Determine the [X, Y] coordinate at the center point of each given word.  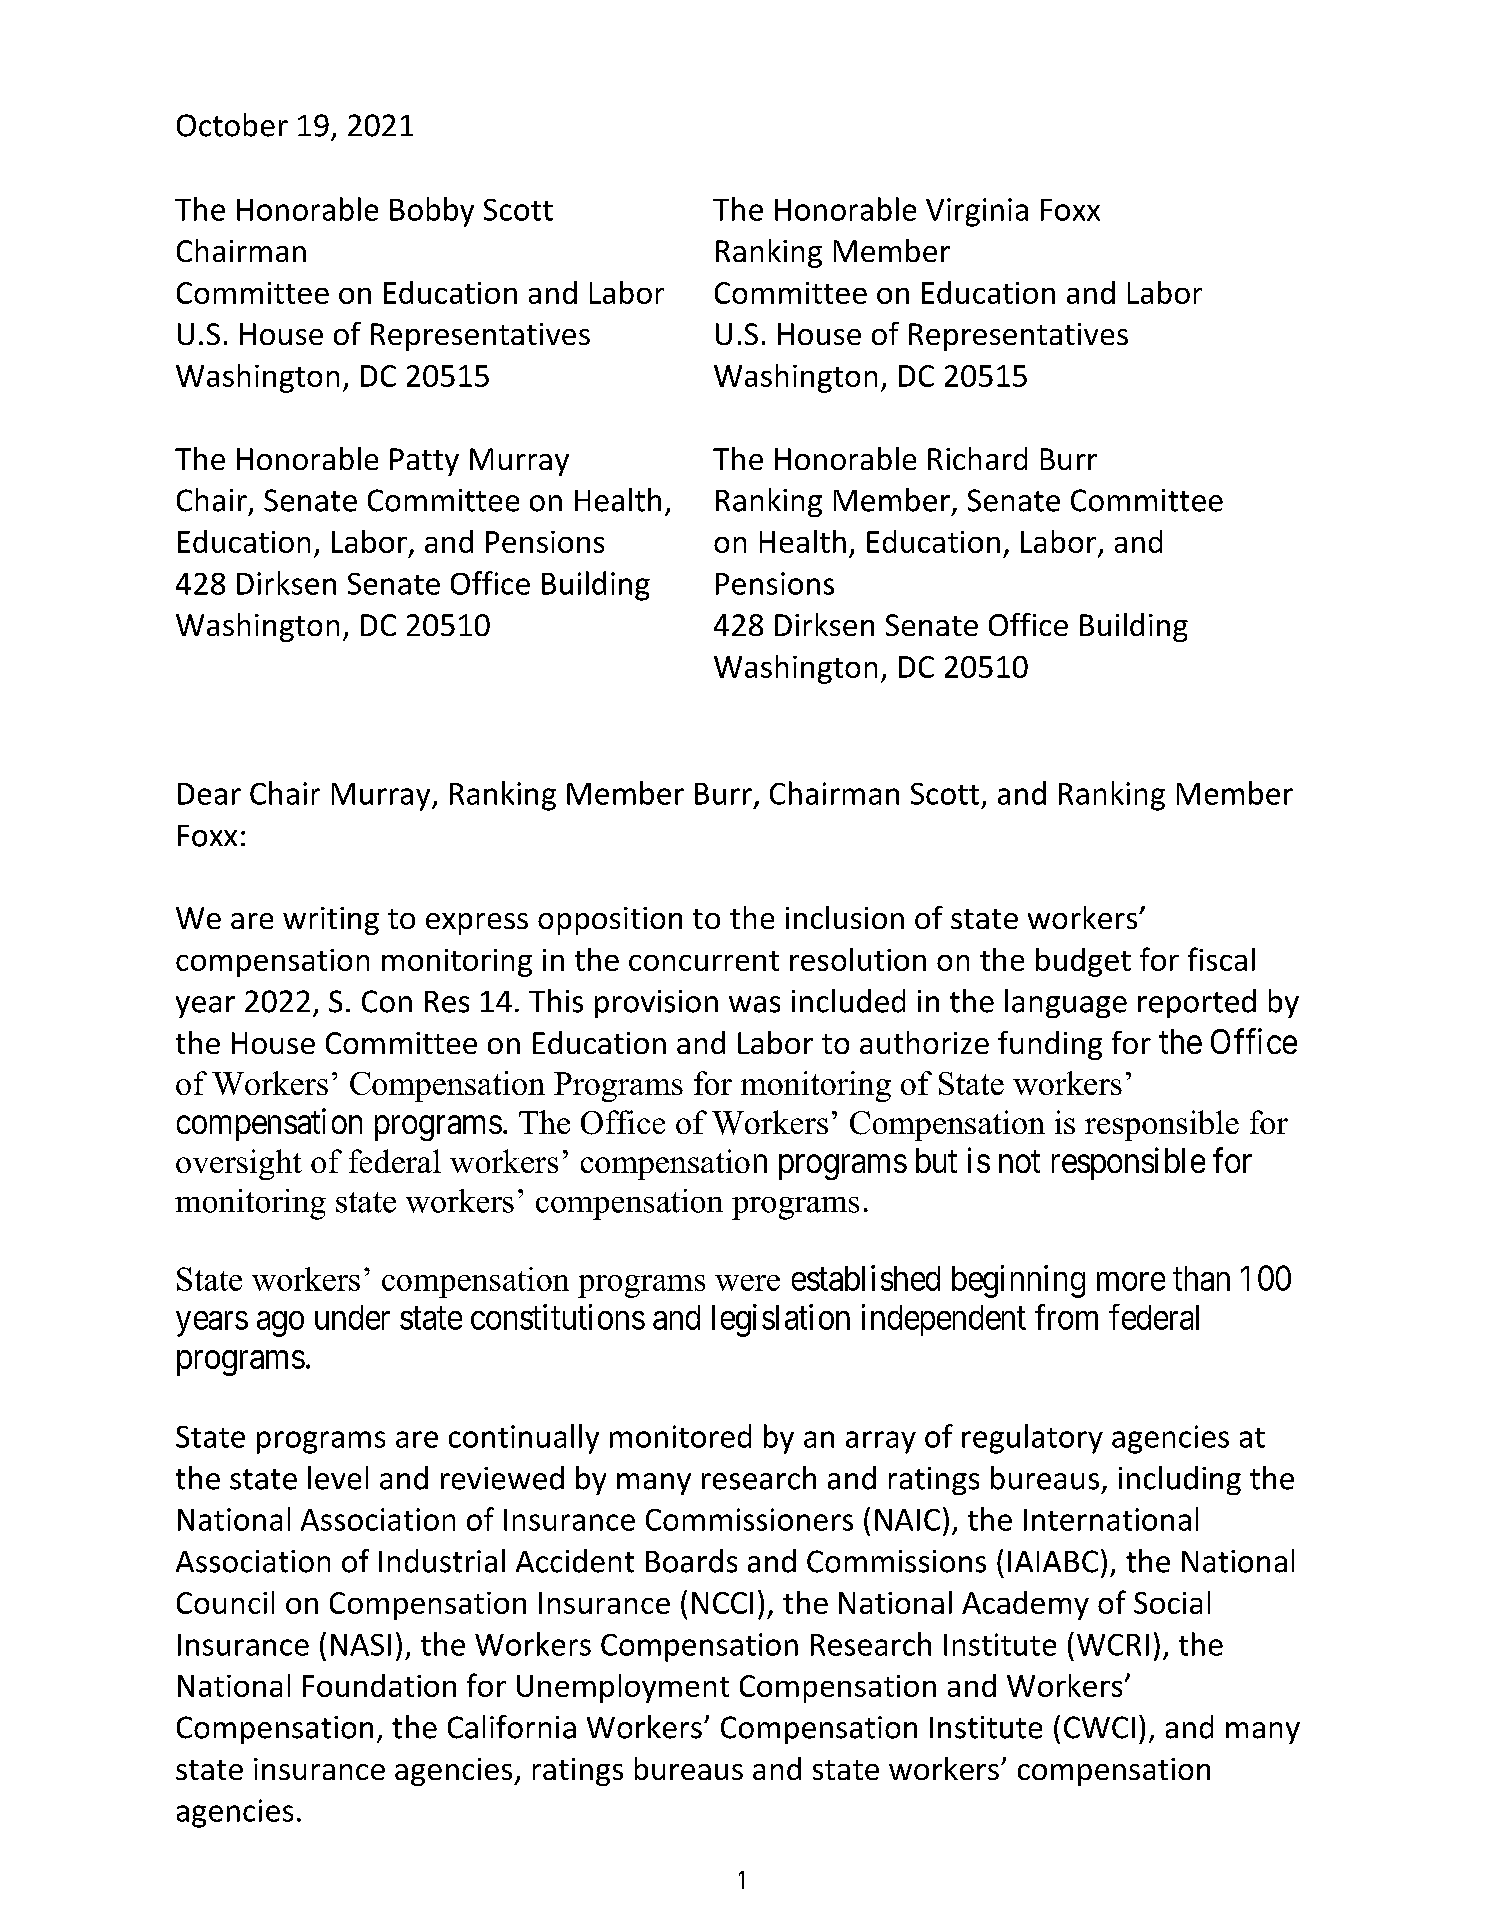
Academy [1025, 1605]
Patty [424, 462]
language [1066, 1003]
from [1066, 1317]
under [352, 1317]
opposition [610, 921]
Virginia [977, 212]
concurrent [704, 961]
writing [331, 921]
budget [1083, 962]
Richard [977, 458]
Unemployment [623, 1688]
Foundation [379, 1685]
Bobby [432, 212]
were [747, 1283]
